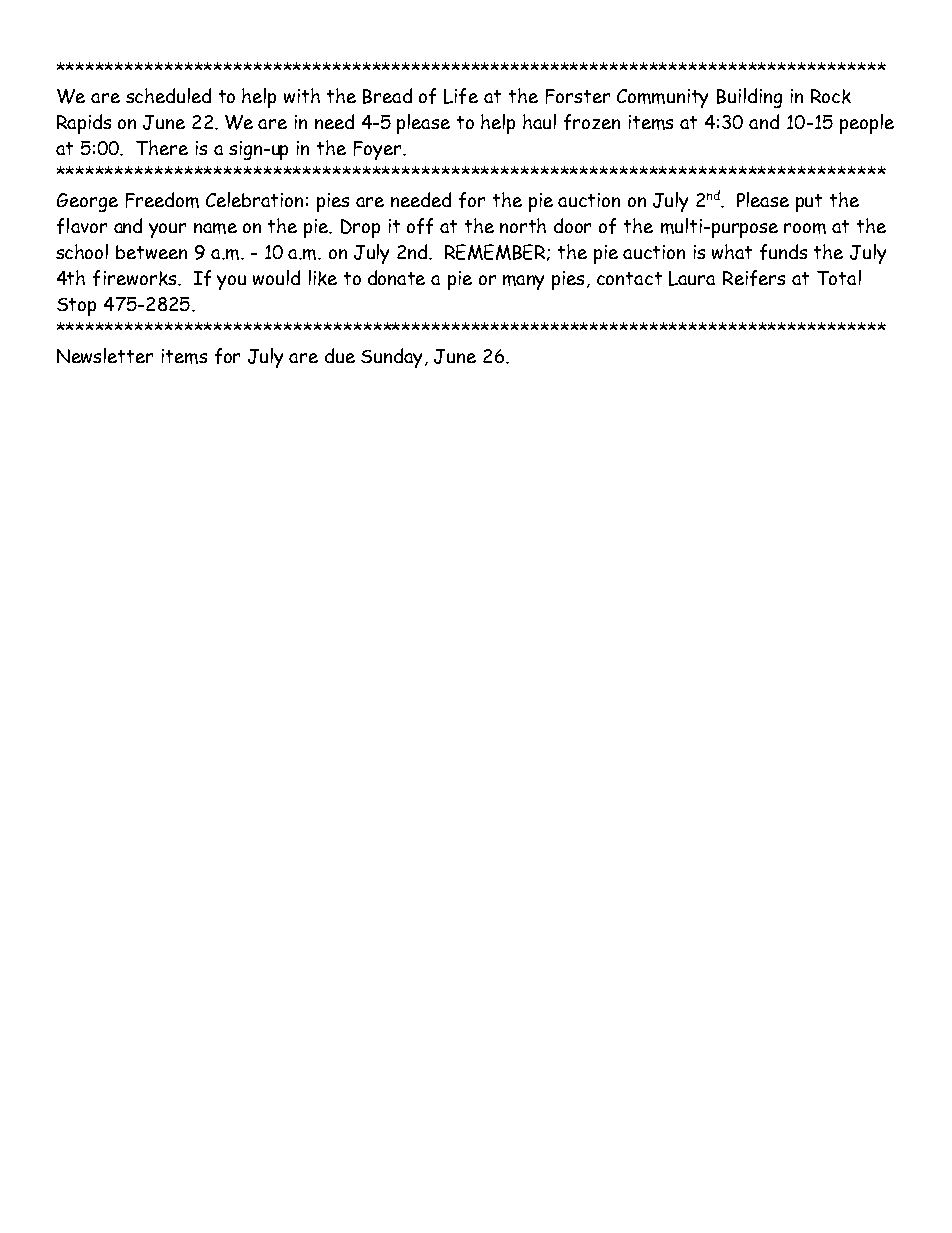 The image size is (952, 1233). I want to click on north, so click(523, 225).
